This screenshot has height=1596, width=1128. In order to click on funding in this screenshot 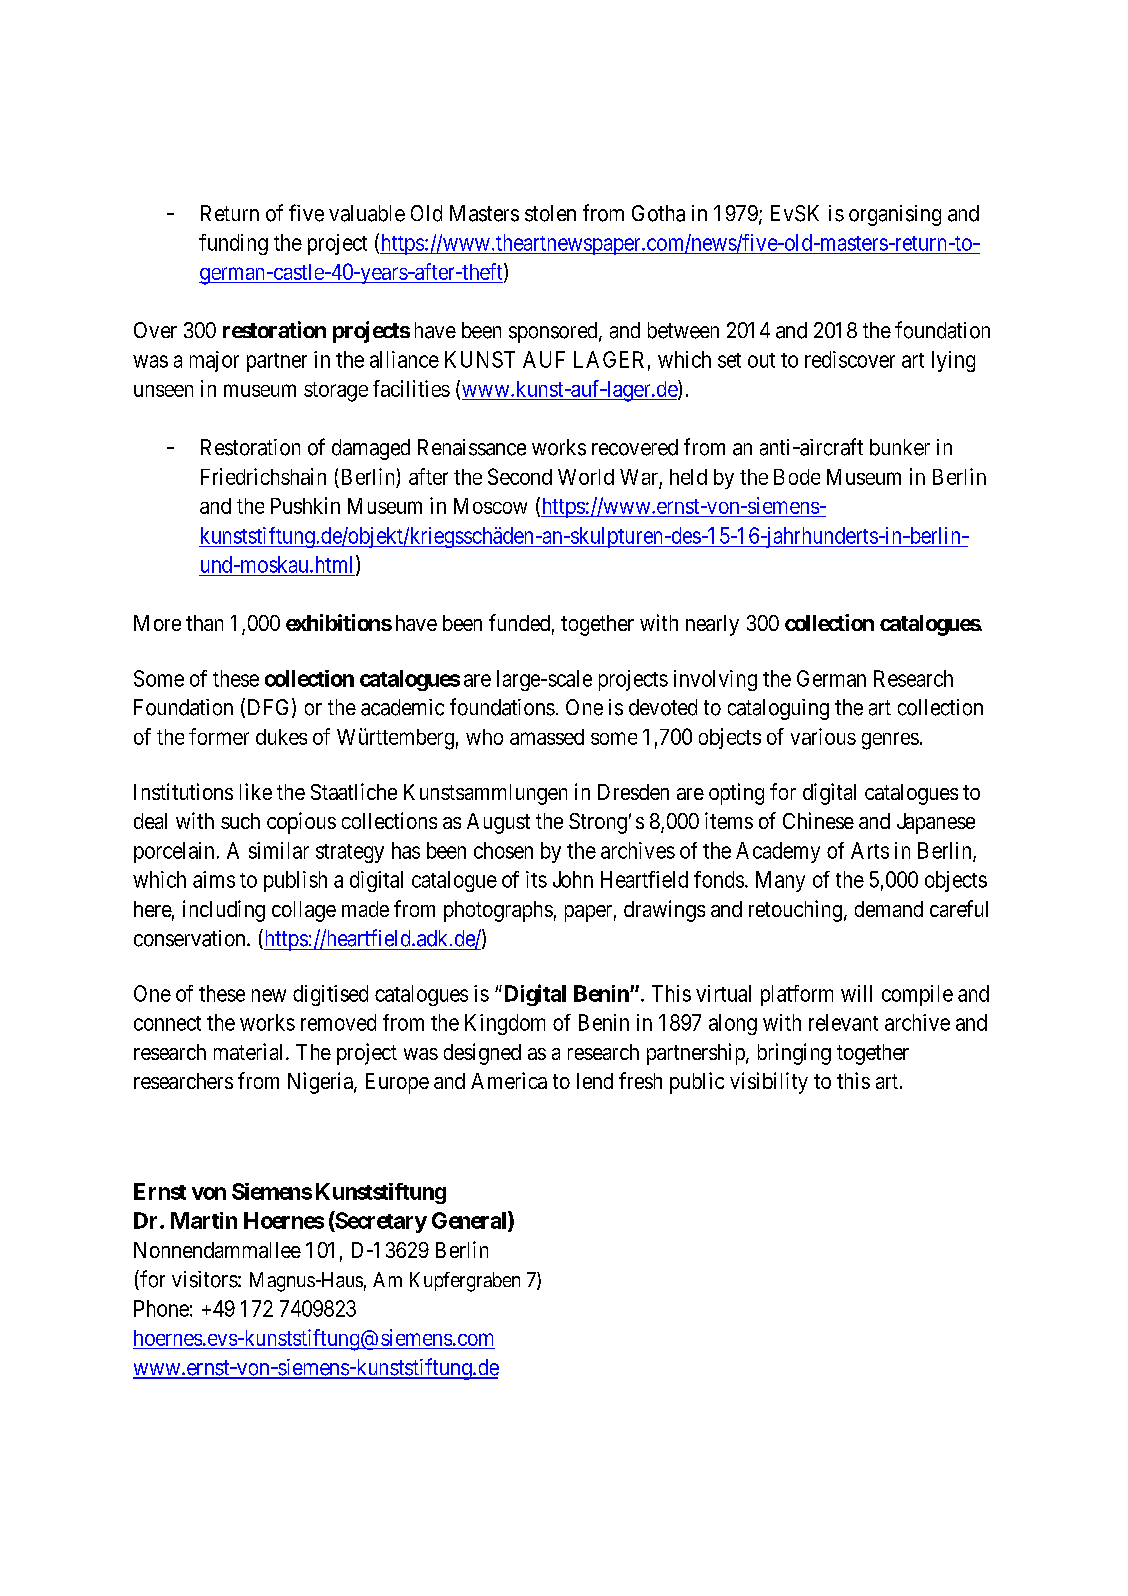, I will do `click(233, 244)`.
